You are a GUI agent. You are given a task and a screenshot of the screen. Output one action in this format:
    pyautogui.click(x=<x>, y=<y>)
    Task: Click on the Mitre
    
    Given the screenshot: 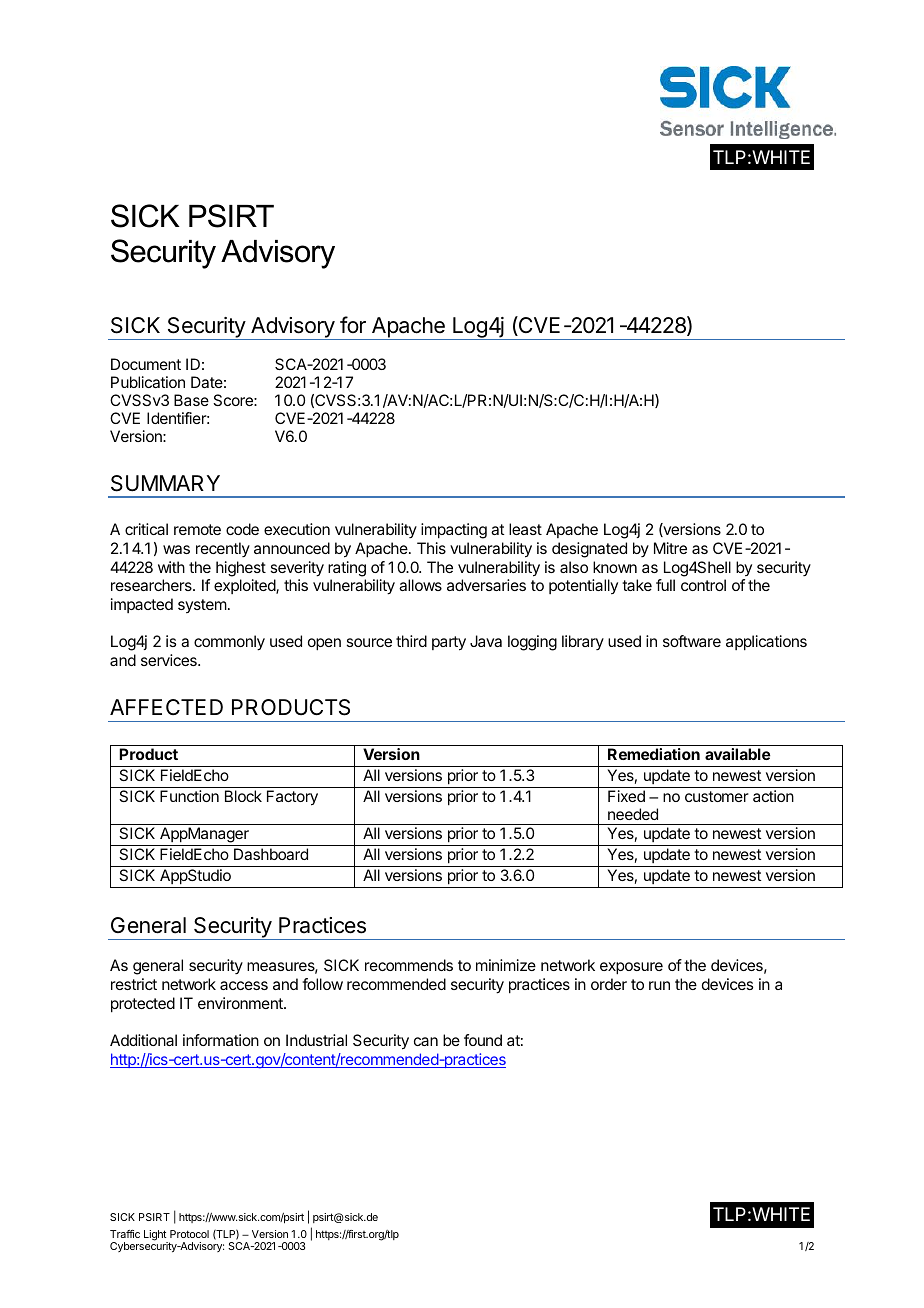 What is the action you would take?
    pyautogui.click(x=670, y=548)
